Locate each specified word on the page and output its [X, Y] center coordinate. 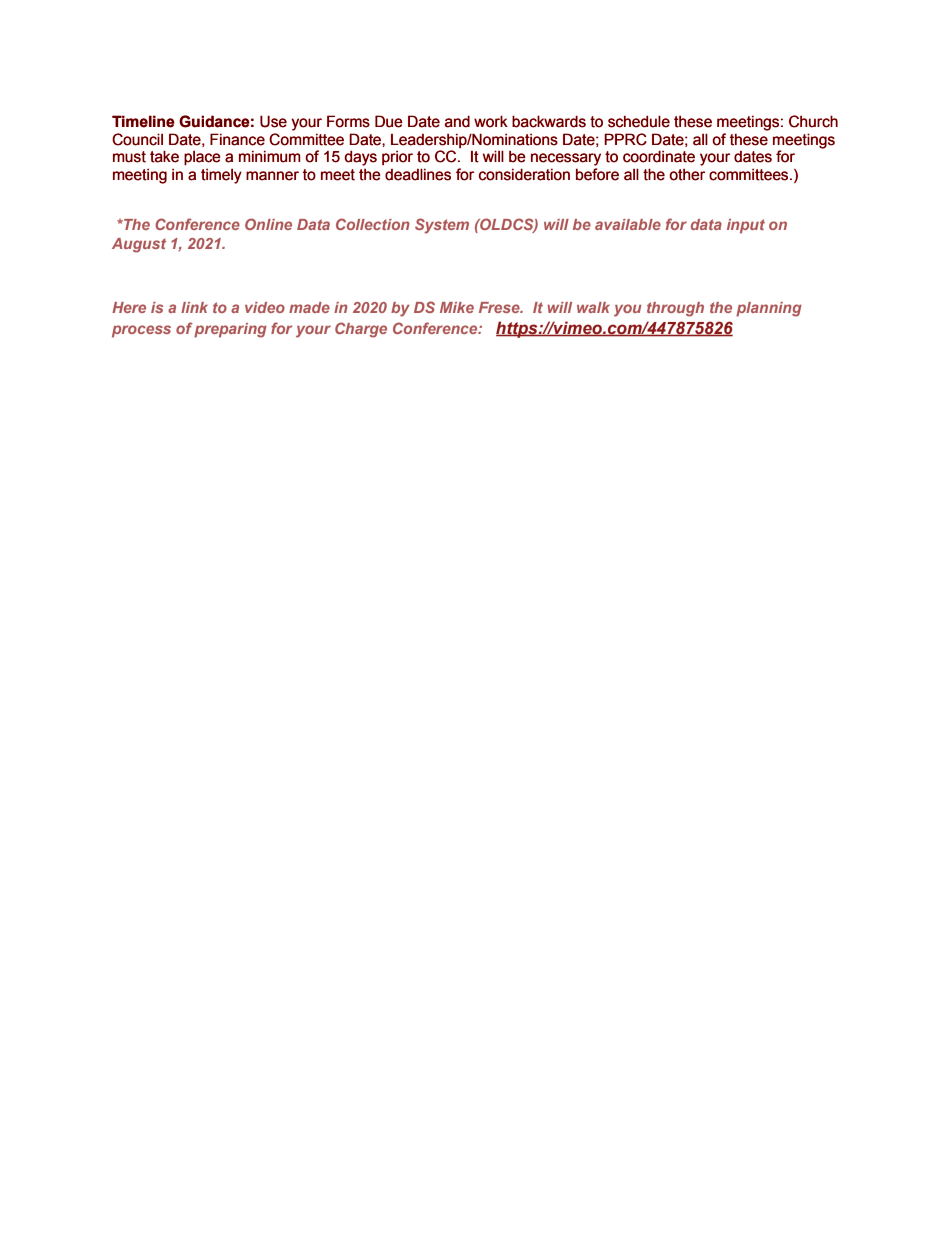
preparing [230, 330]
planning [769, 309]
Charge [361, 330]
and [457, 121]
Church [813, 121]
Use [273, 121]
